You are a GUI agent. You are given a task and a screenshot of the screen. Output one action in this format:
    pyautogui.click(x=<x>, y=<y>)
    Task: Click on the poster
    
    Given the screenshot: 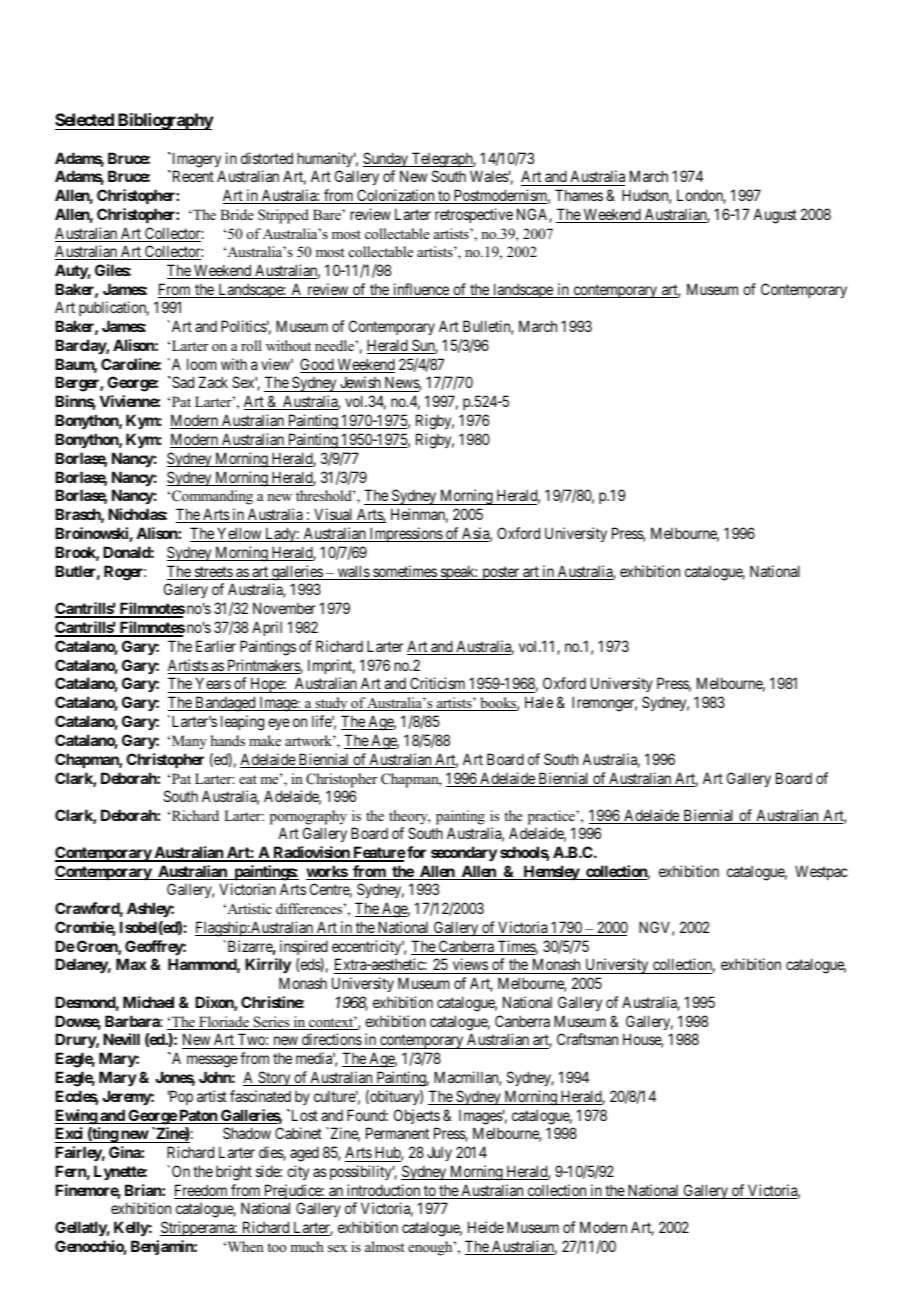 What is the action you would take?
    pyautogui.click(x=501, y=573)
